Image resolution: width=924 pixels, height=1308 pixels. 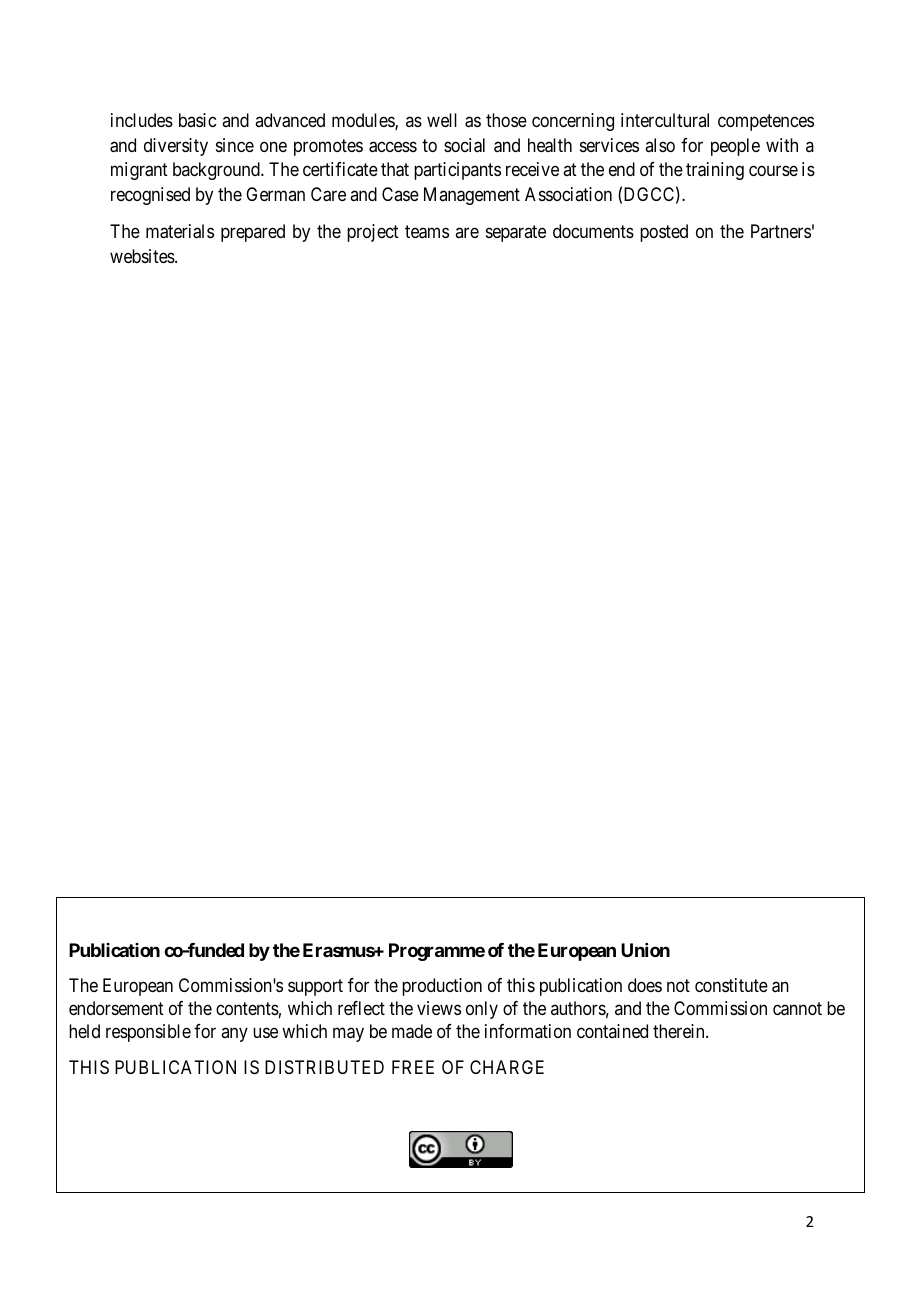 What do you see at coordinates (176, 147) in the document?
I see `diversity` at bounding box center [176, 147].
